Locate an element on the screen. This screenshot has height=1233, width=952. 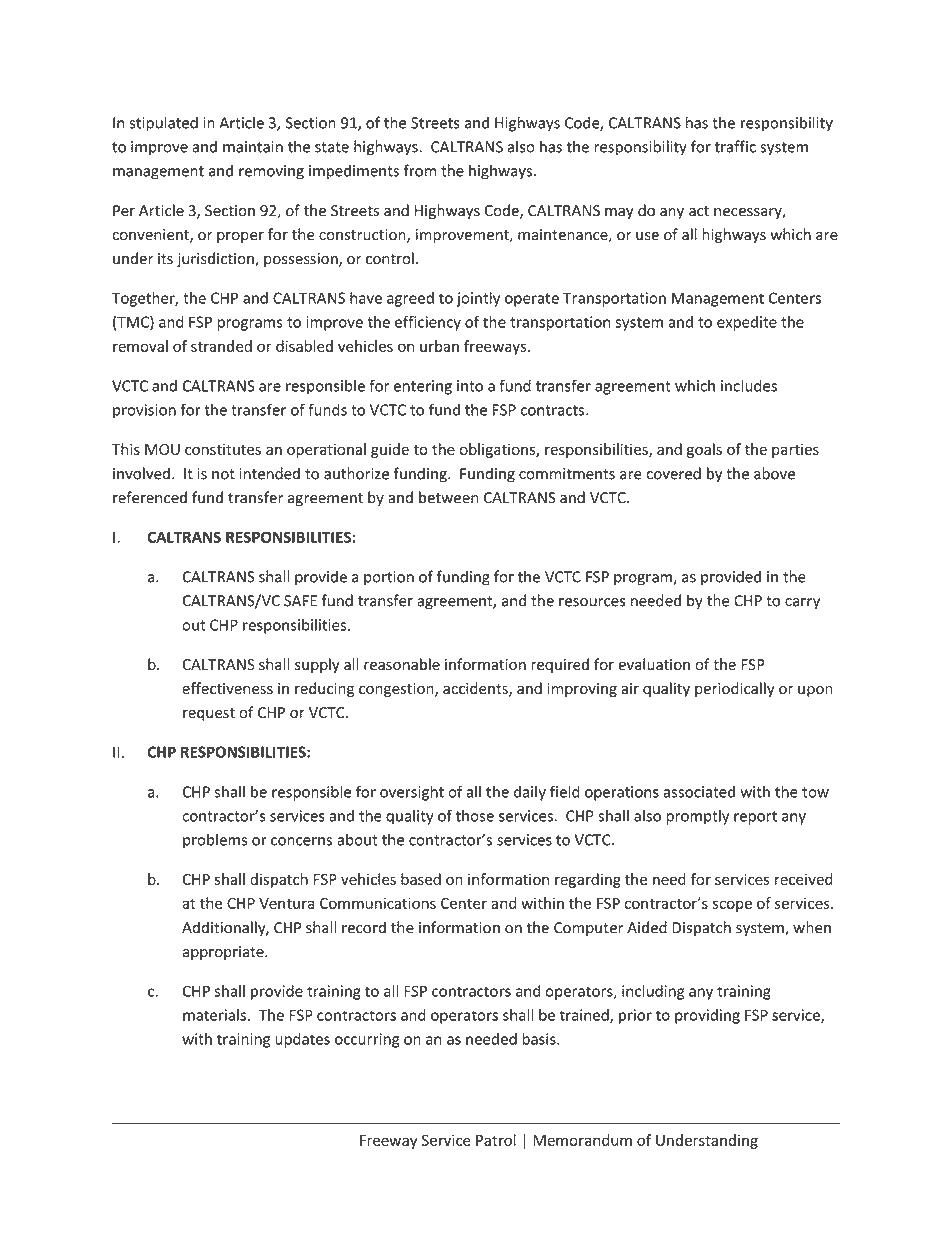
between is located at coordinates (448, 497).
